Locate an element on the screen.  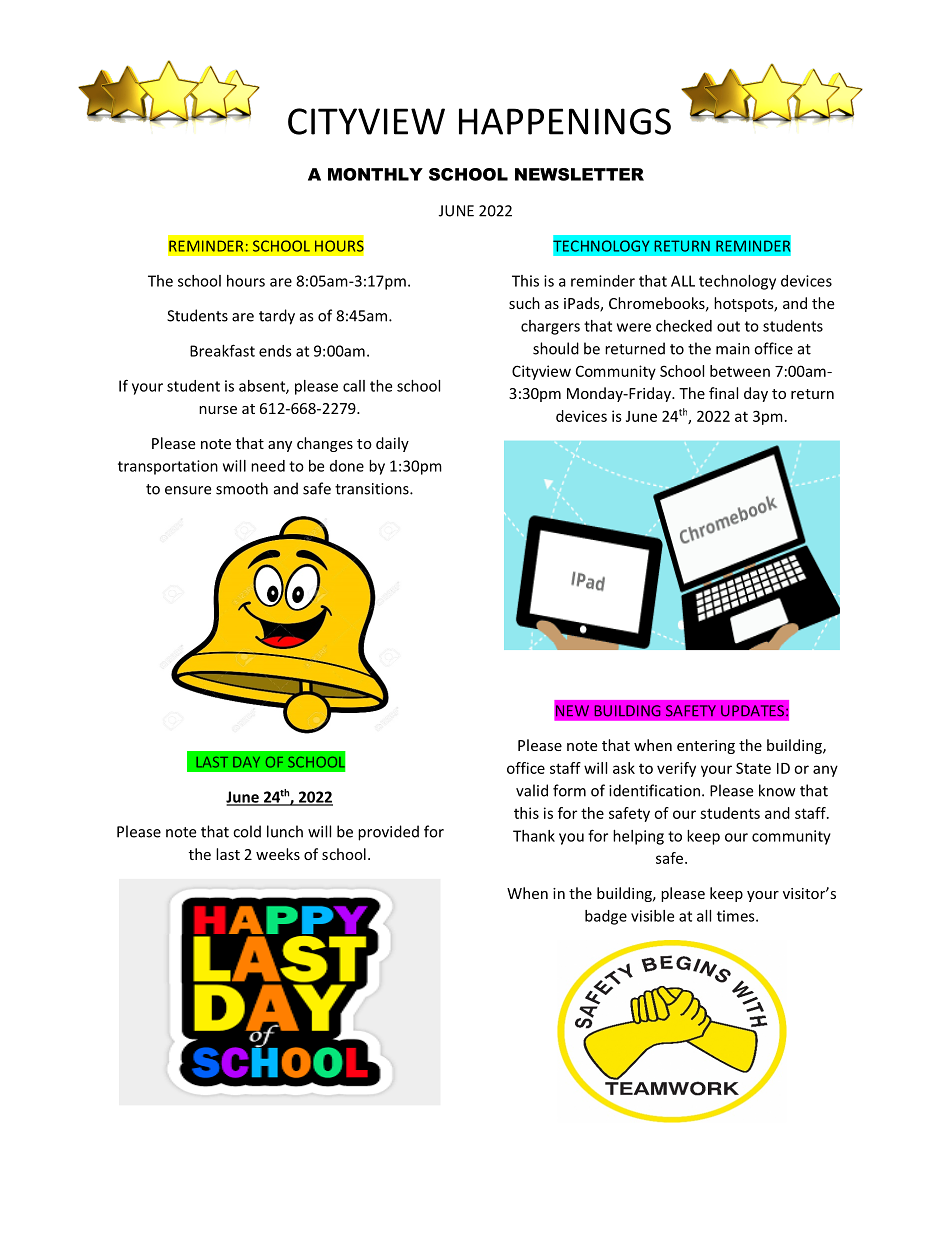
entering is located at coordinates (706, 747).
